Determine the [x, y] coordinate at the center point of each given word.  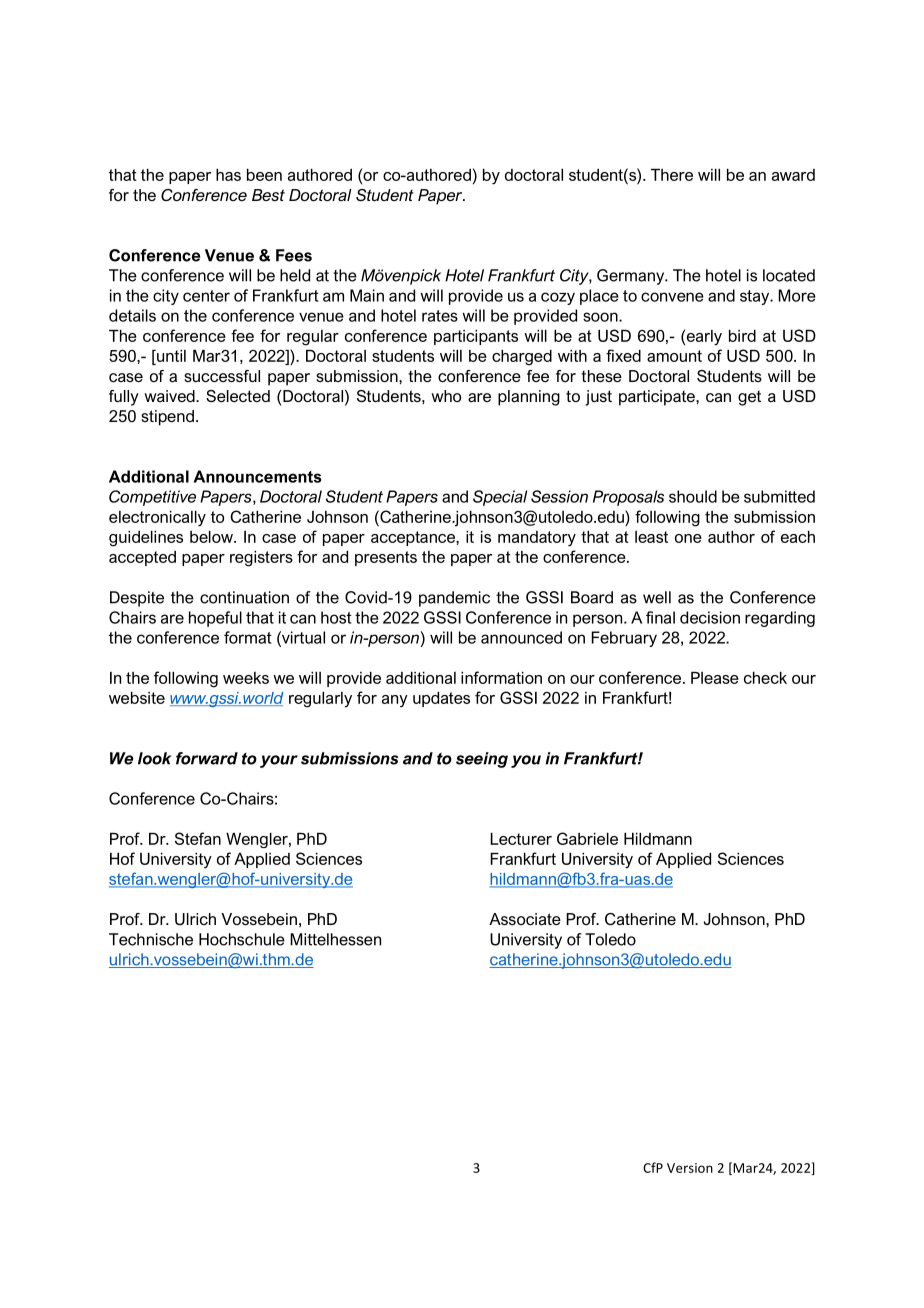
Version [690, 1168]
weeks [246, 678]
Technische [151, 939]
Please [715, 678]
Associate [525, 919]
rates [440, 316]
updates [441, 699]
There [672, 175]
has [228, 175]
